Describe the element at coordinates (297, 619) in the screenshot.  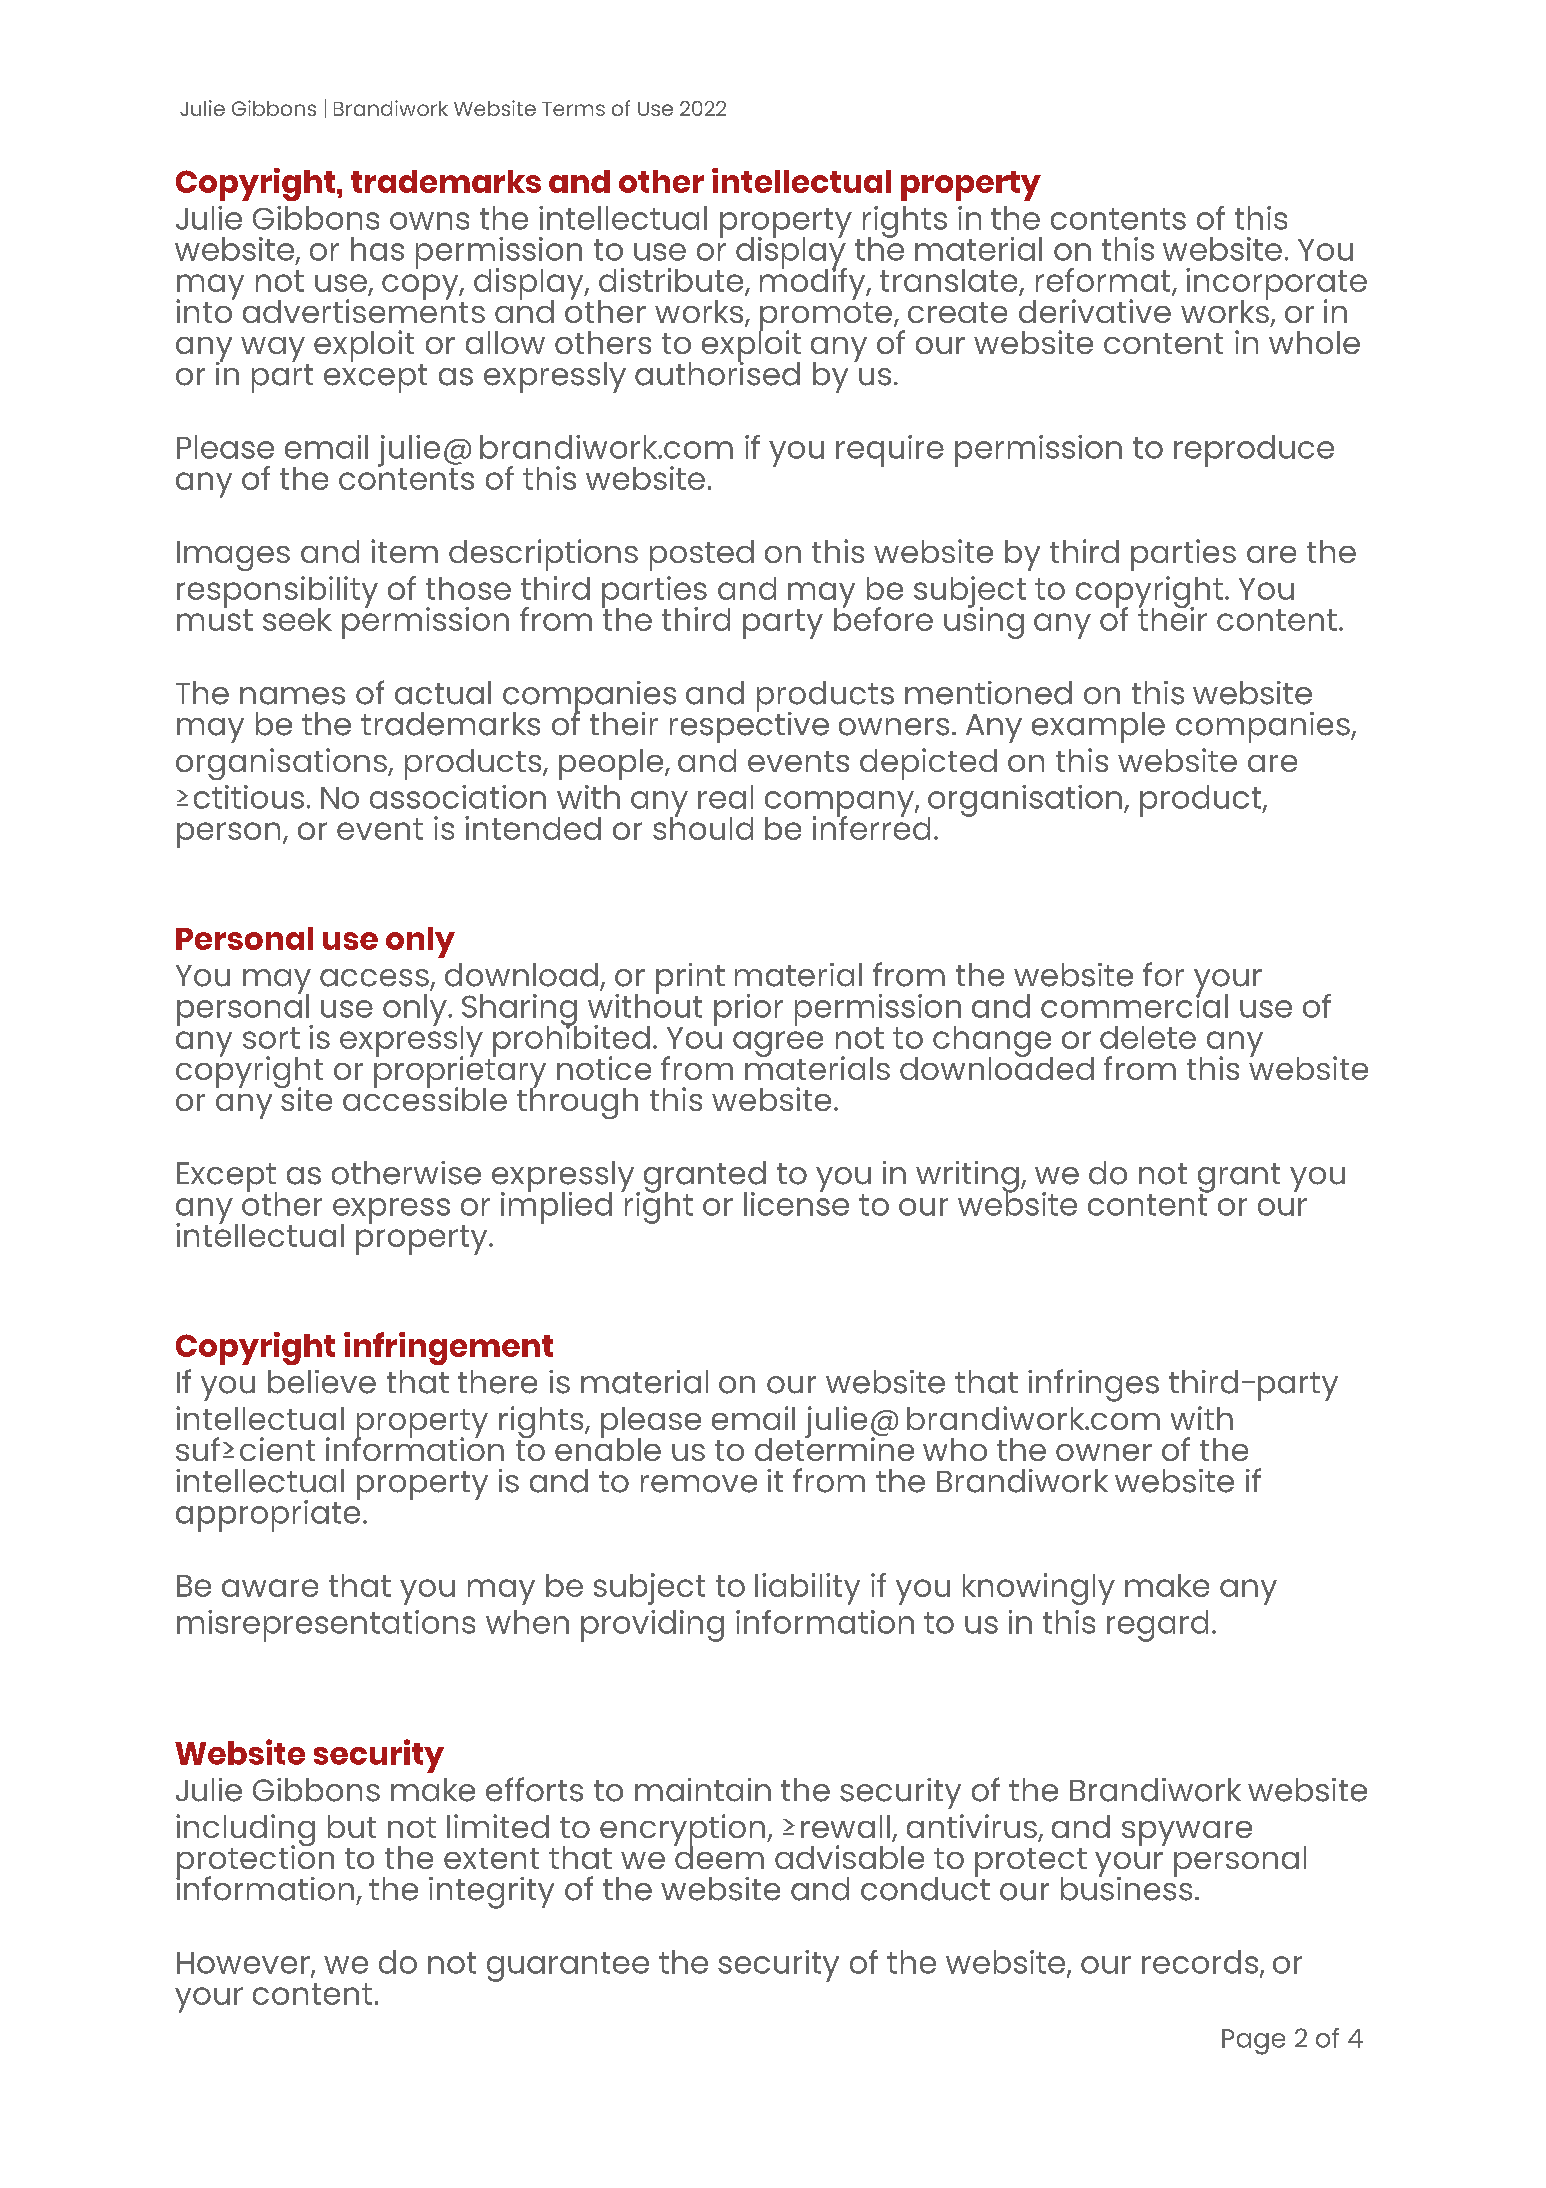
I see `seek` at that location.
